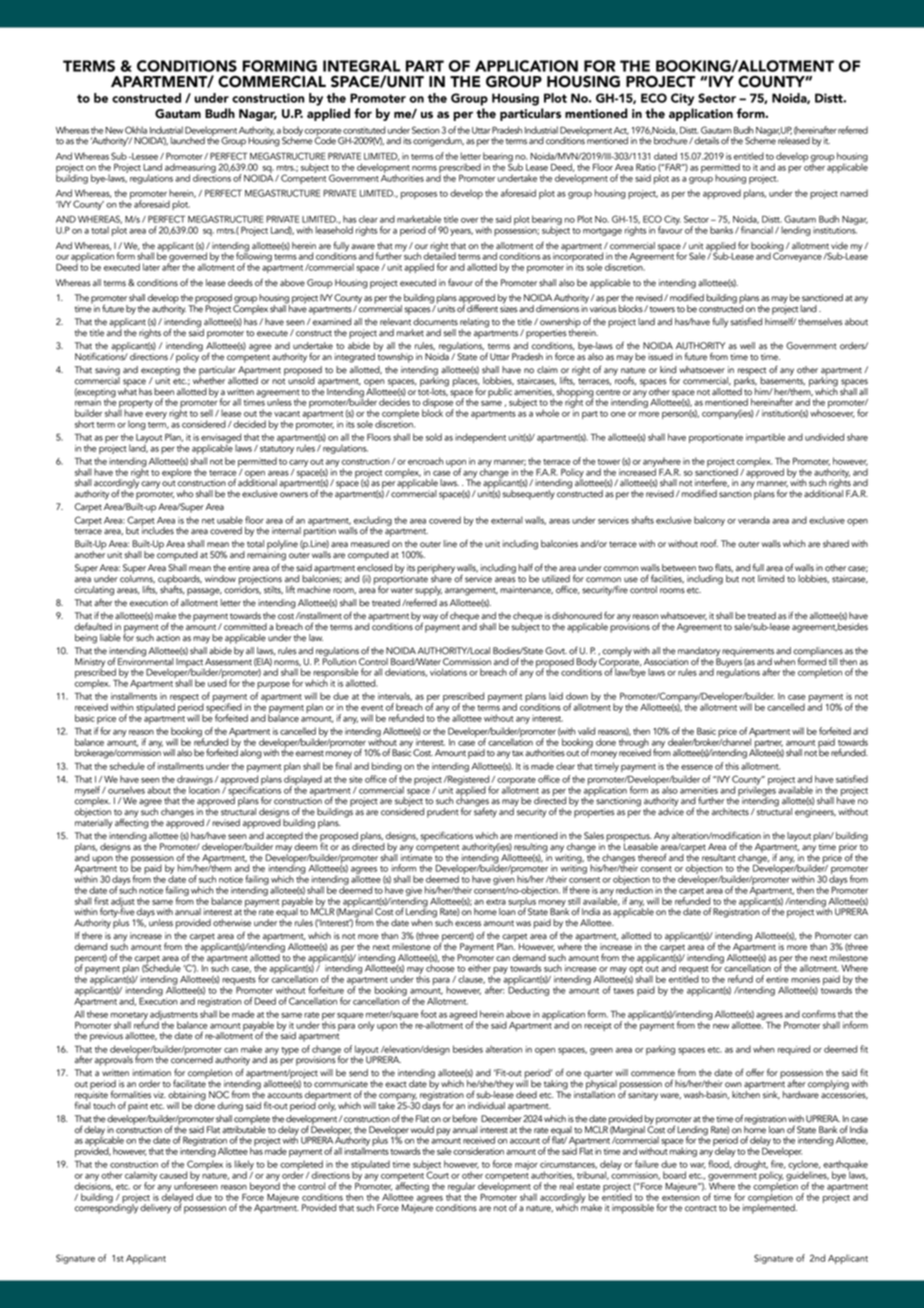  Describe the element at coordinates (706, 141) in the screenshot. I see `details` at that location.
